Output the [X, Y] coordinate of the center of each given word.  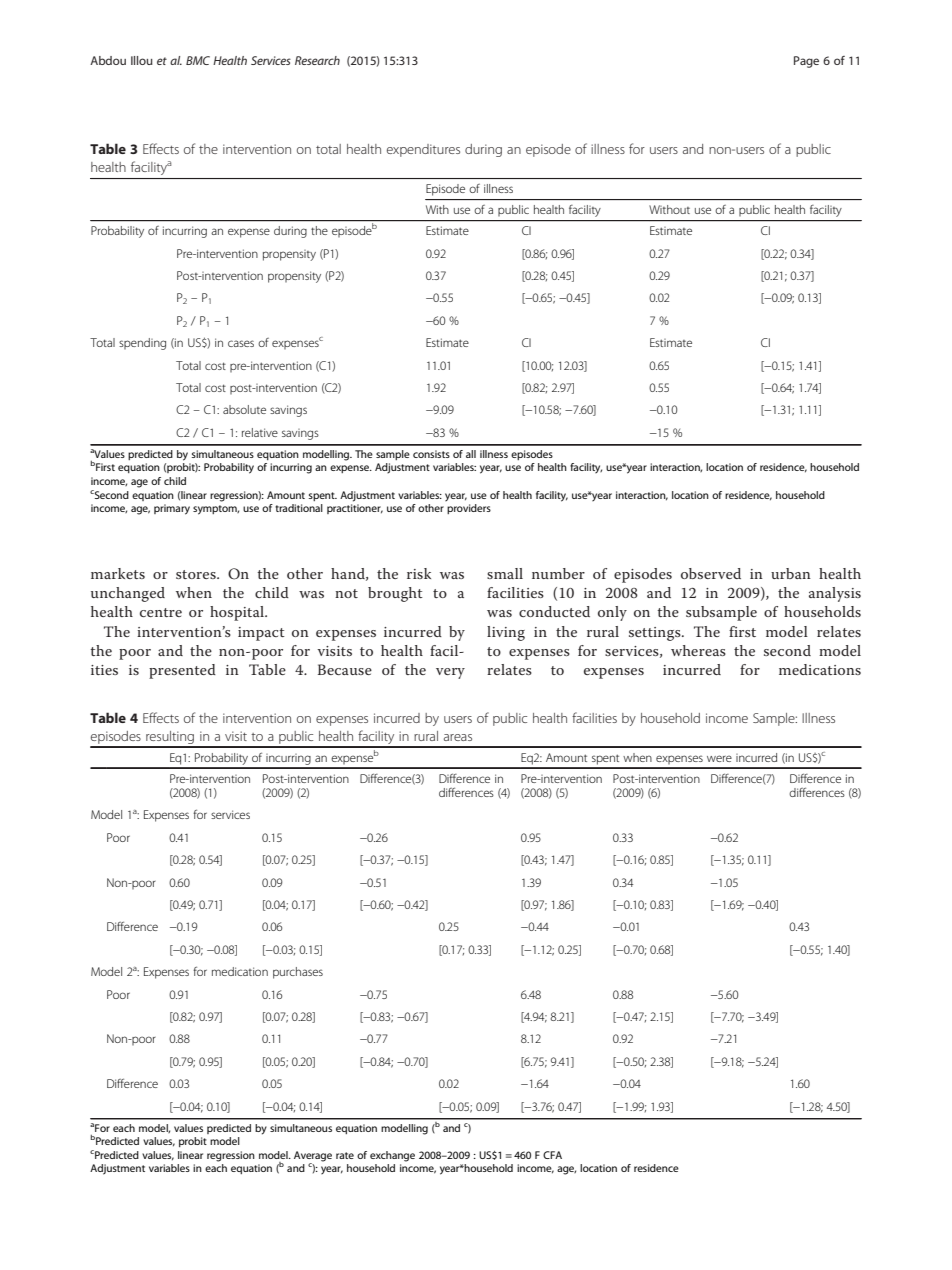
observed [711, 573]
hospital [238, 613]
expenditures [423, 150]
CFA [552, 1155]
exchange [392, 1156]
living [506, 633]
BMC [198, 60]
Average [313, 1157]
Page [806, 62]
